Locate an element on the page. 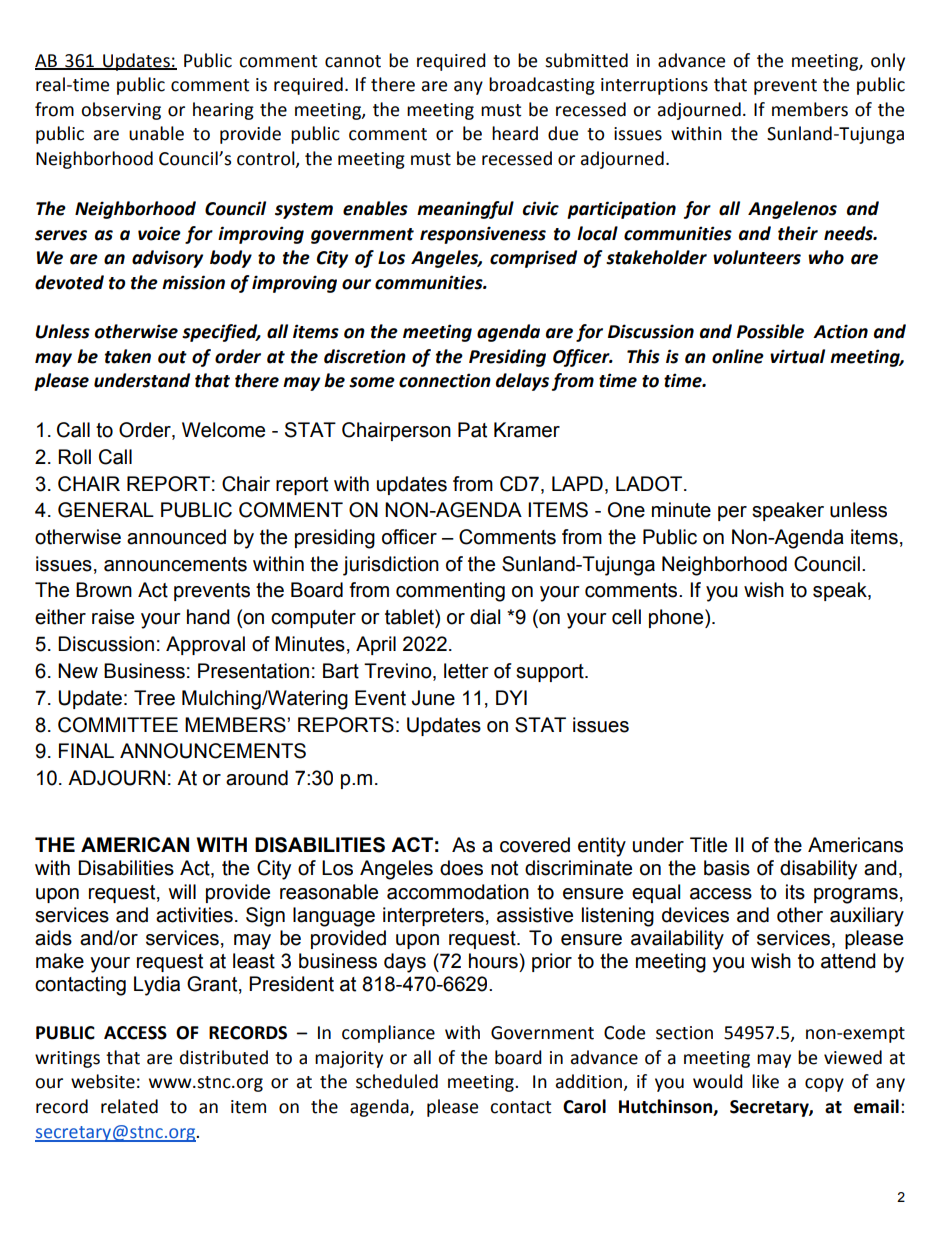 The height and width of the page is (1233, 952). scheduled is located at coordinates (397, 1081).
